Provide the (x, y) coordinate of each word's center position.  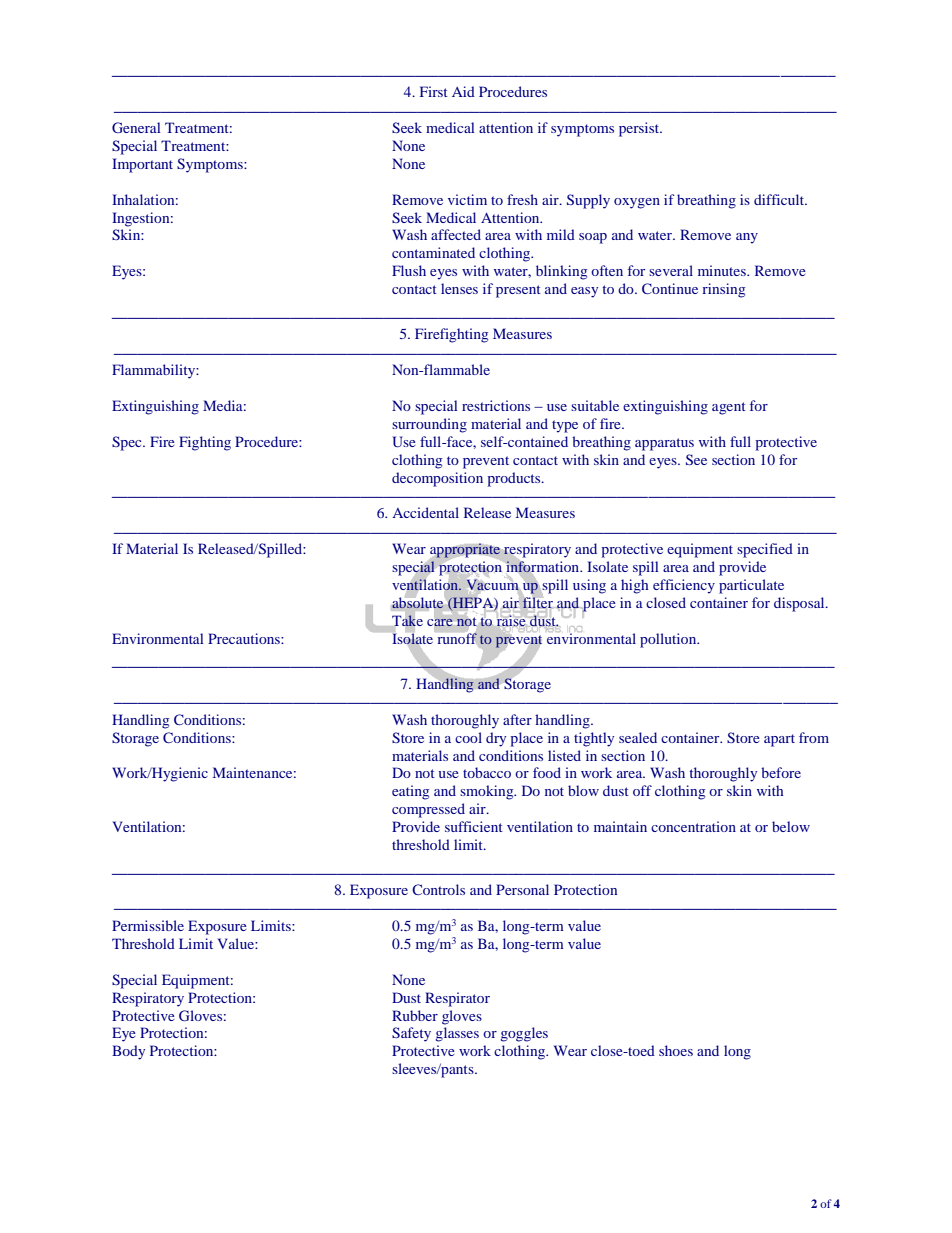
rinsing (723, 290)
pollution (669, 640)
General (136, 127)
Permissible (148, 925)
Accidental (425, 512)
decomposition (437, 479)
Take (407, 620)
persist (640, 129)
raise (511, 620)
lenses (459, 288)
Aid (463, 91)
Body (128, 1052)
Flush (409, 270)
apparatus (664, 444)
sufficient (474, 826)
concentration (693, 826)
